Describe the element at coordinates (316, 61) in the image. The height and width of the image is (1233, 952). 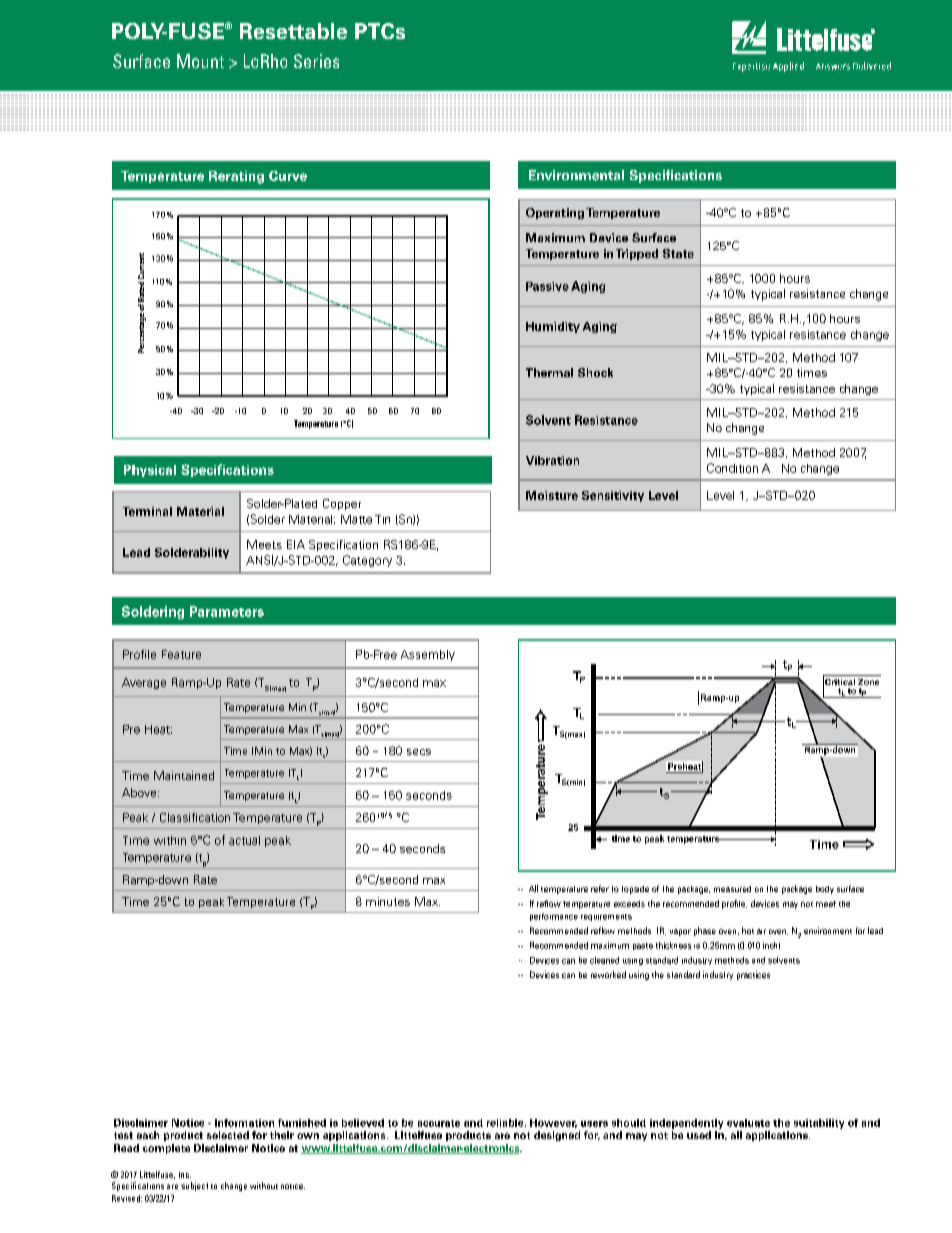
I see `Series` at that location.
